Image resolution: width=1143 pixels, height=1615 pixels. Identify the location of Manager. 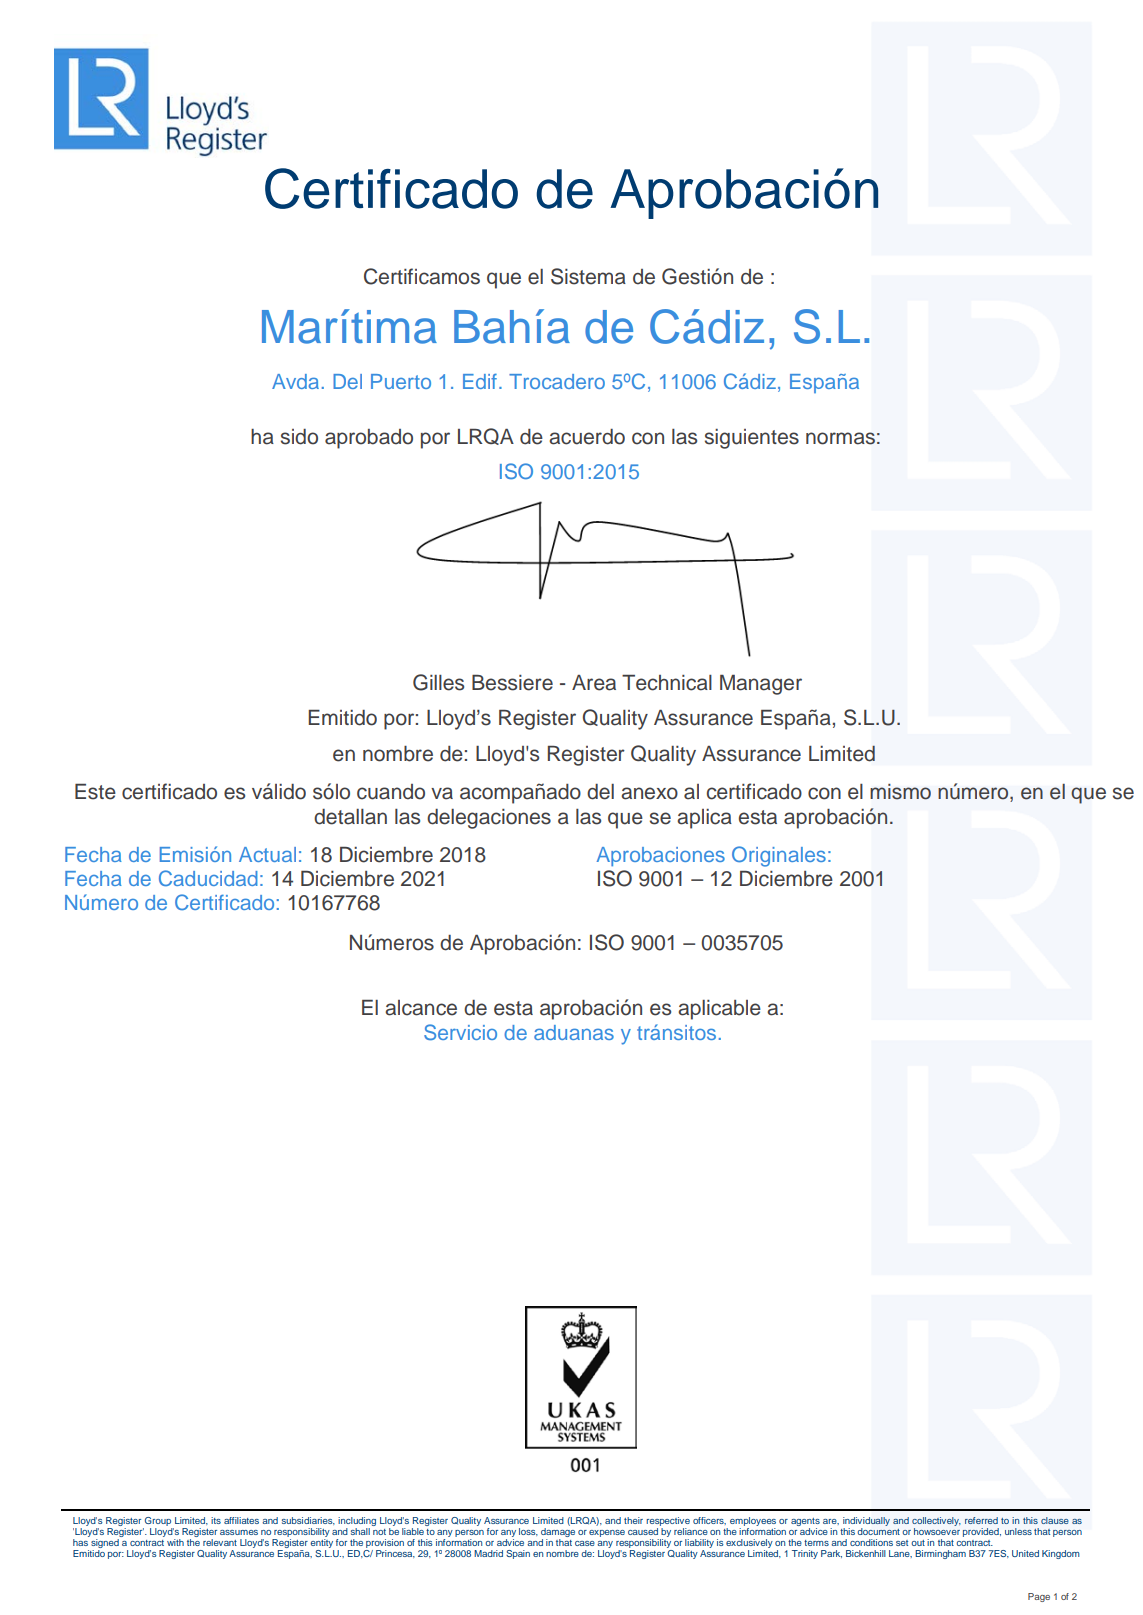
(761, 685).
